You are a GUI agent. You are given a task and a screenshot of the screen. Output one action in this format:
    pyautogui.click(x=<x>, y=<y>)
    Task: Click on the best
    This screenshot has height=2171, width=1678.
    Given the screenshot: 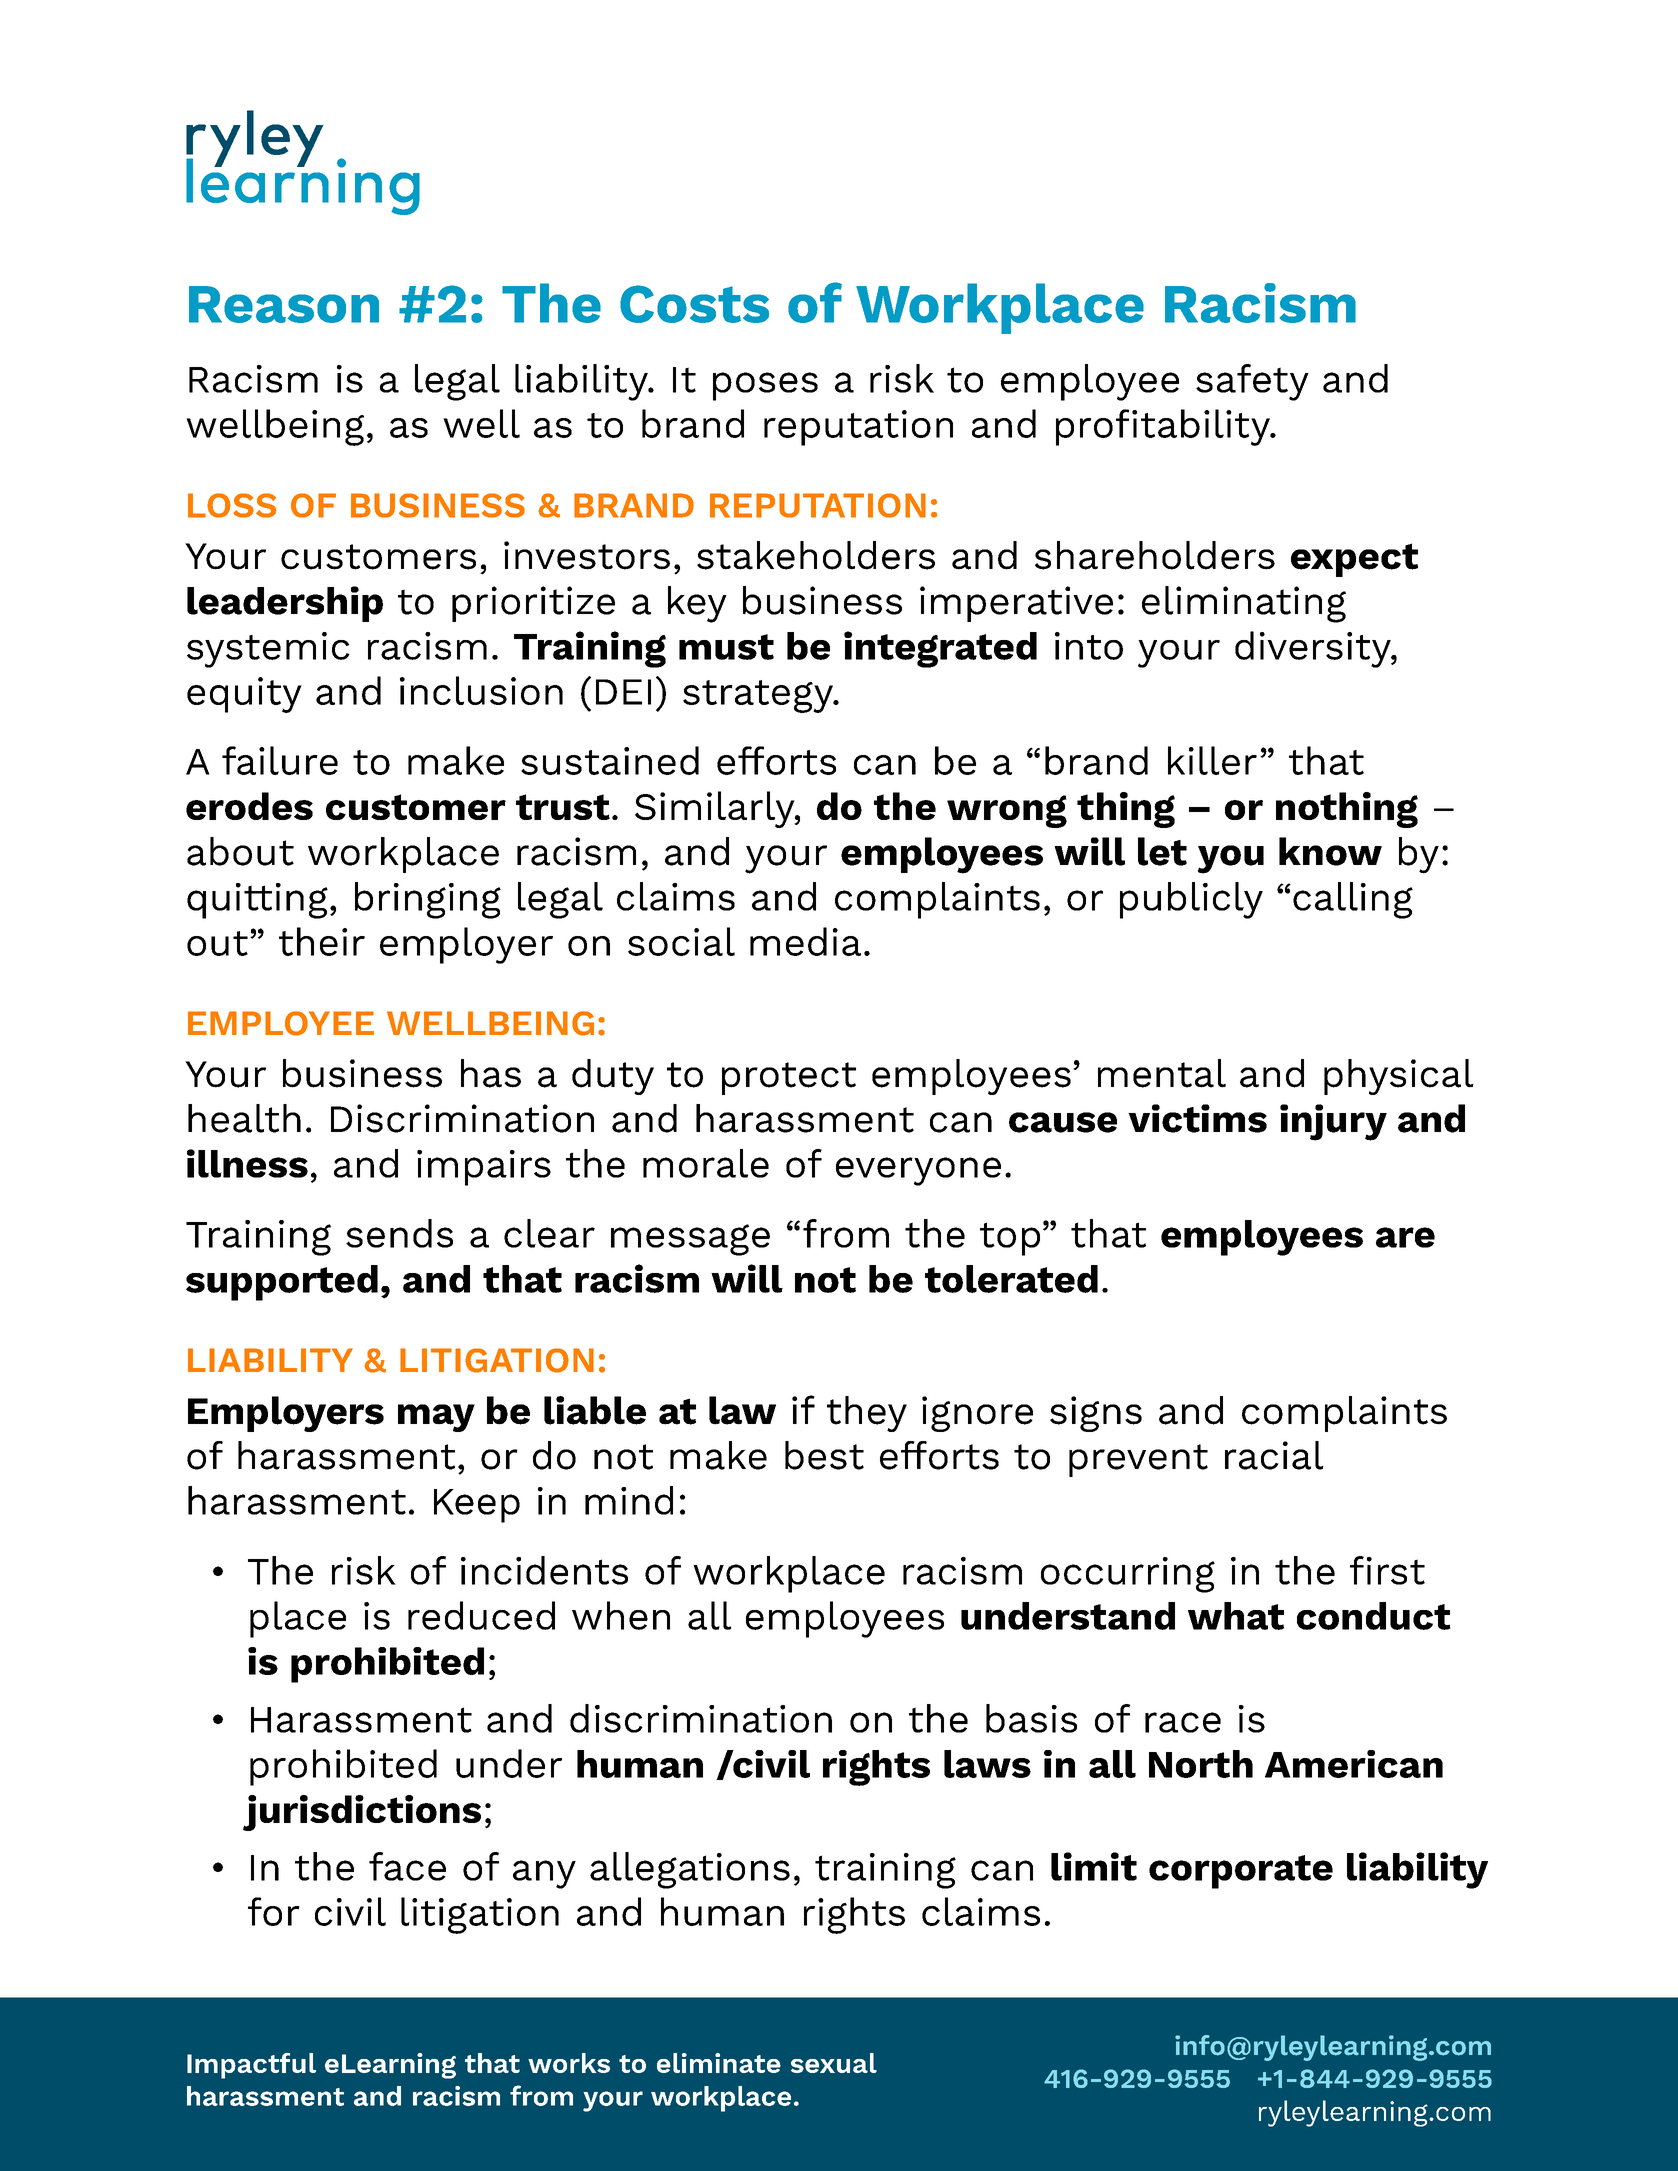 What is the action you would take?
    pyautogui.click(x=824, y=1455)
